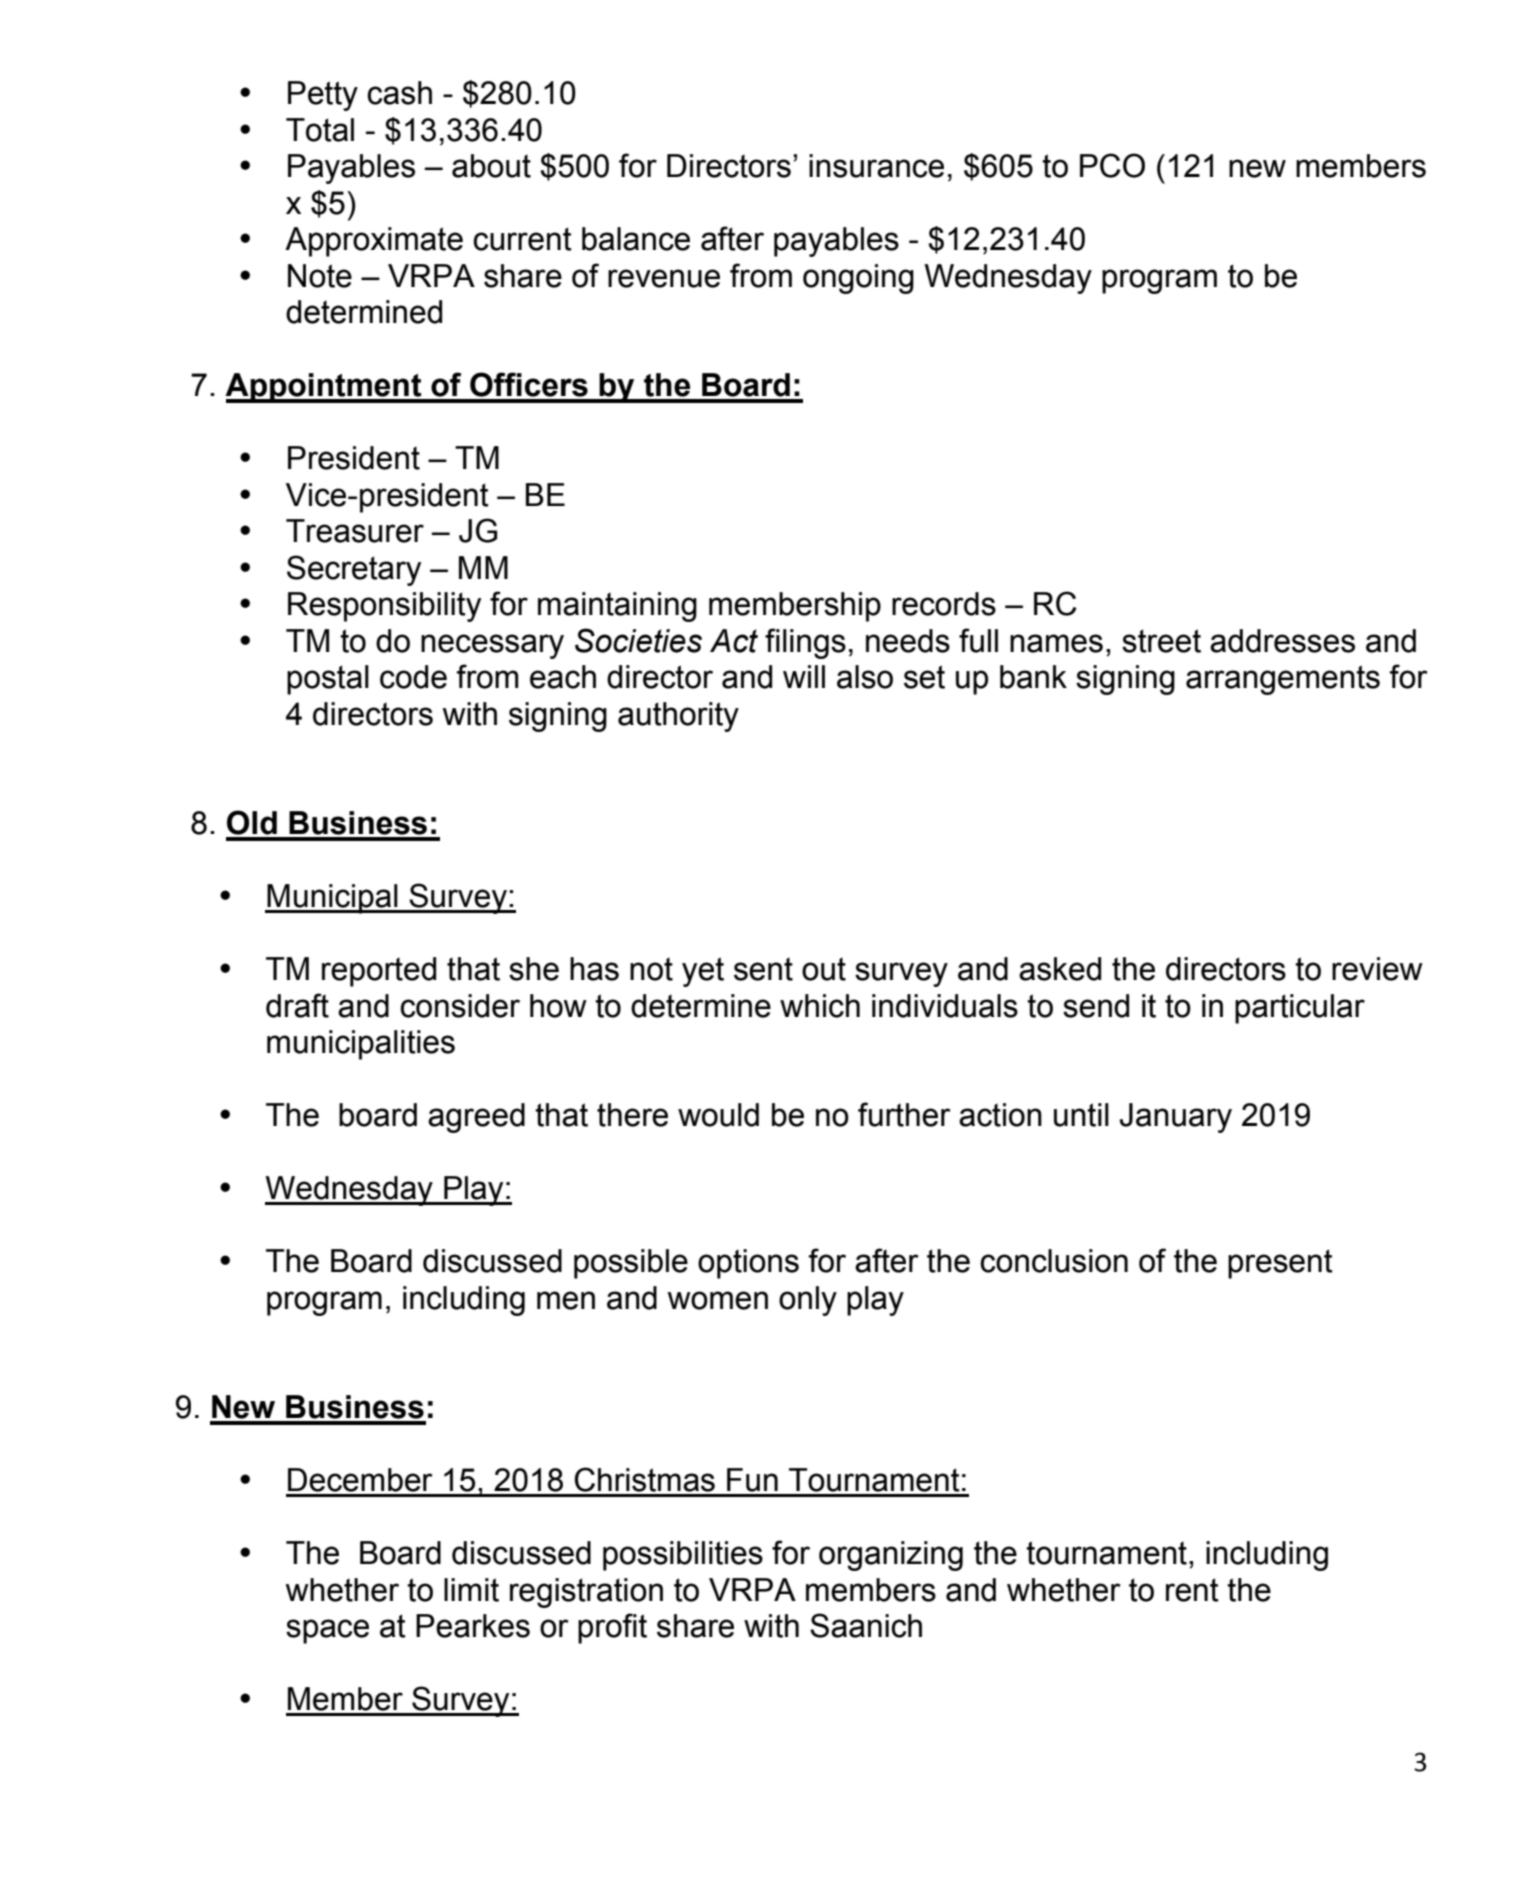 The height and width of the image is (1904, 1523). What do you see at coordinates (399, 93) in the image?
I see `cash` at bounding box center [399, 93].
